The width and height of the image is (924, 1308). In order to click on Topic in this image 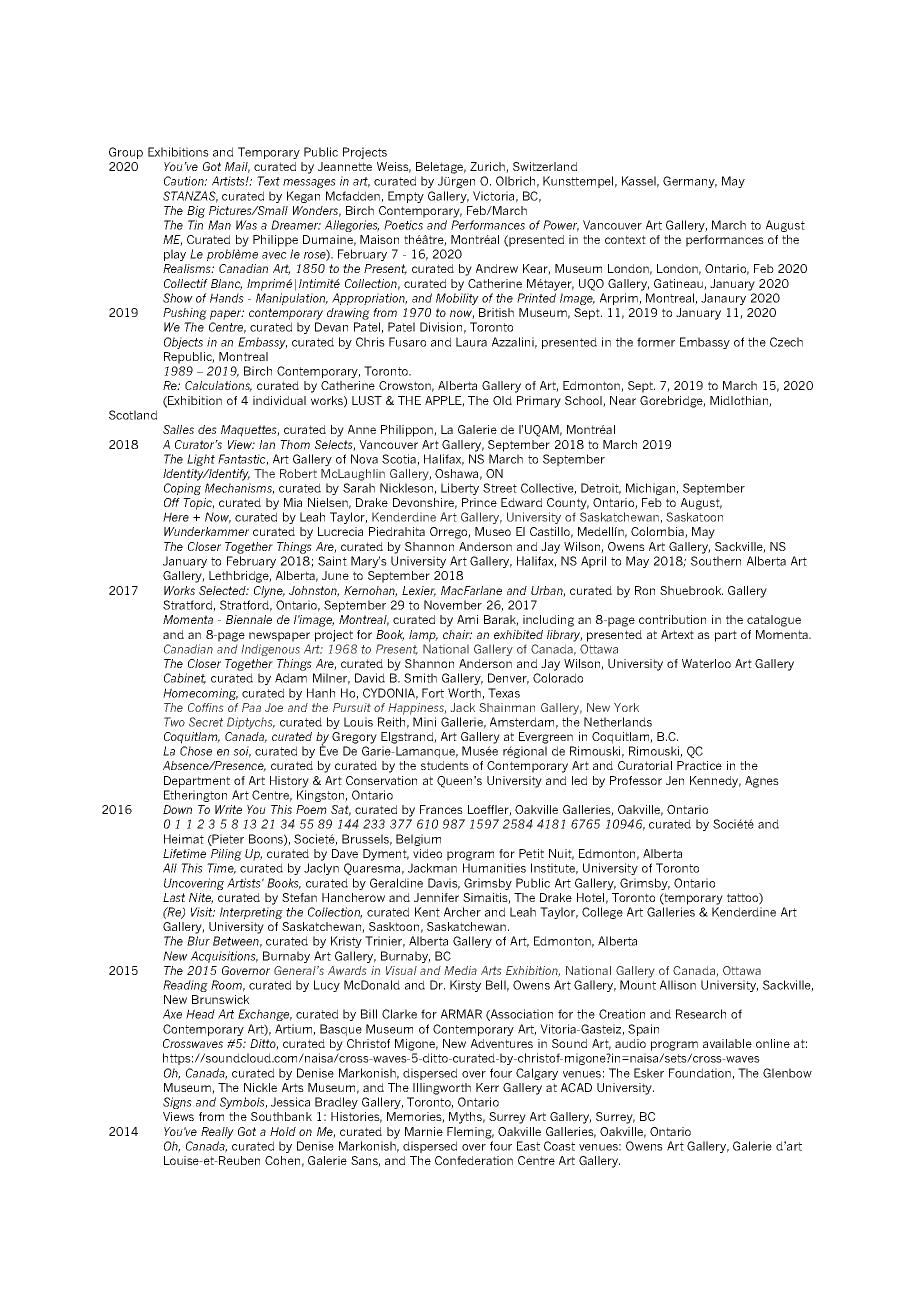, I will do `click(198, 504)`.
